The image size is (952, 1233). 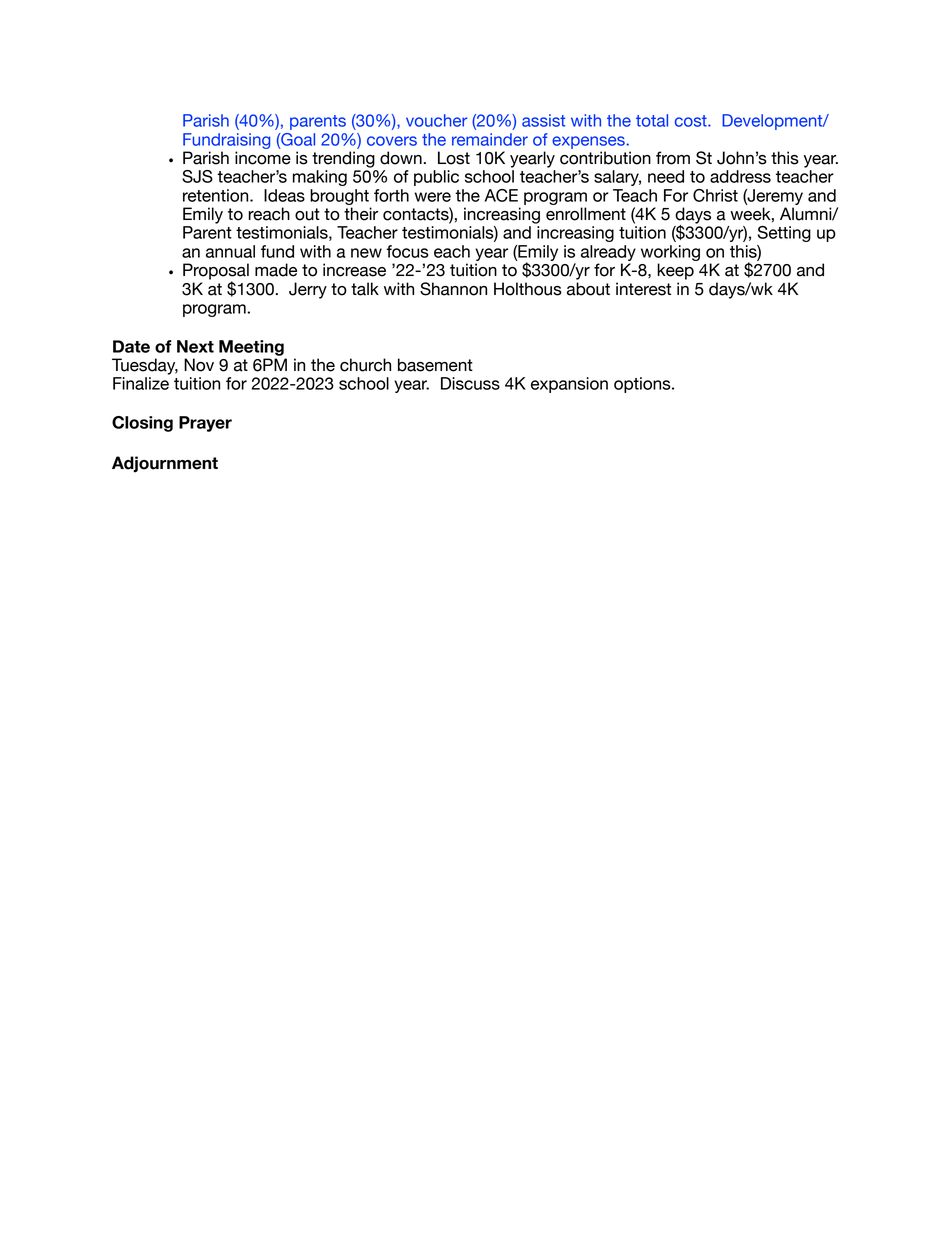 What do you see at coordinates (216, 272) in the page?
I see `Proposal` at bounding box center [216, 272].
